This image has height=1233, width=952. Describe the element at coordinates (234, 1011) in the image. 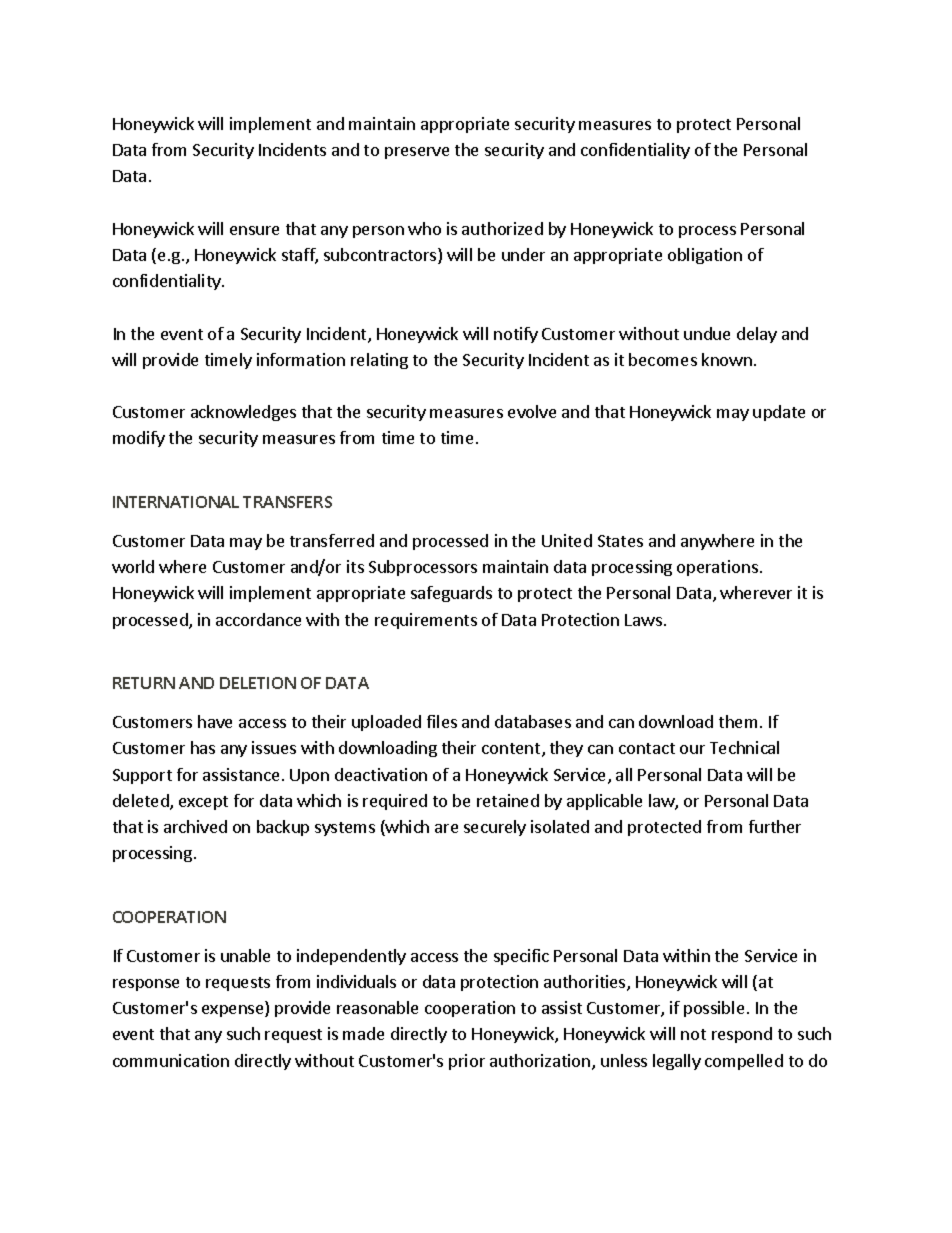

I see `expense` at that location.
